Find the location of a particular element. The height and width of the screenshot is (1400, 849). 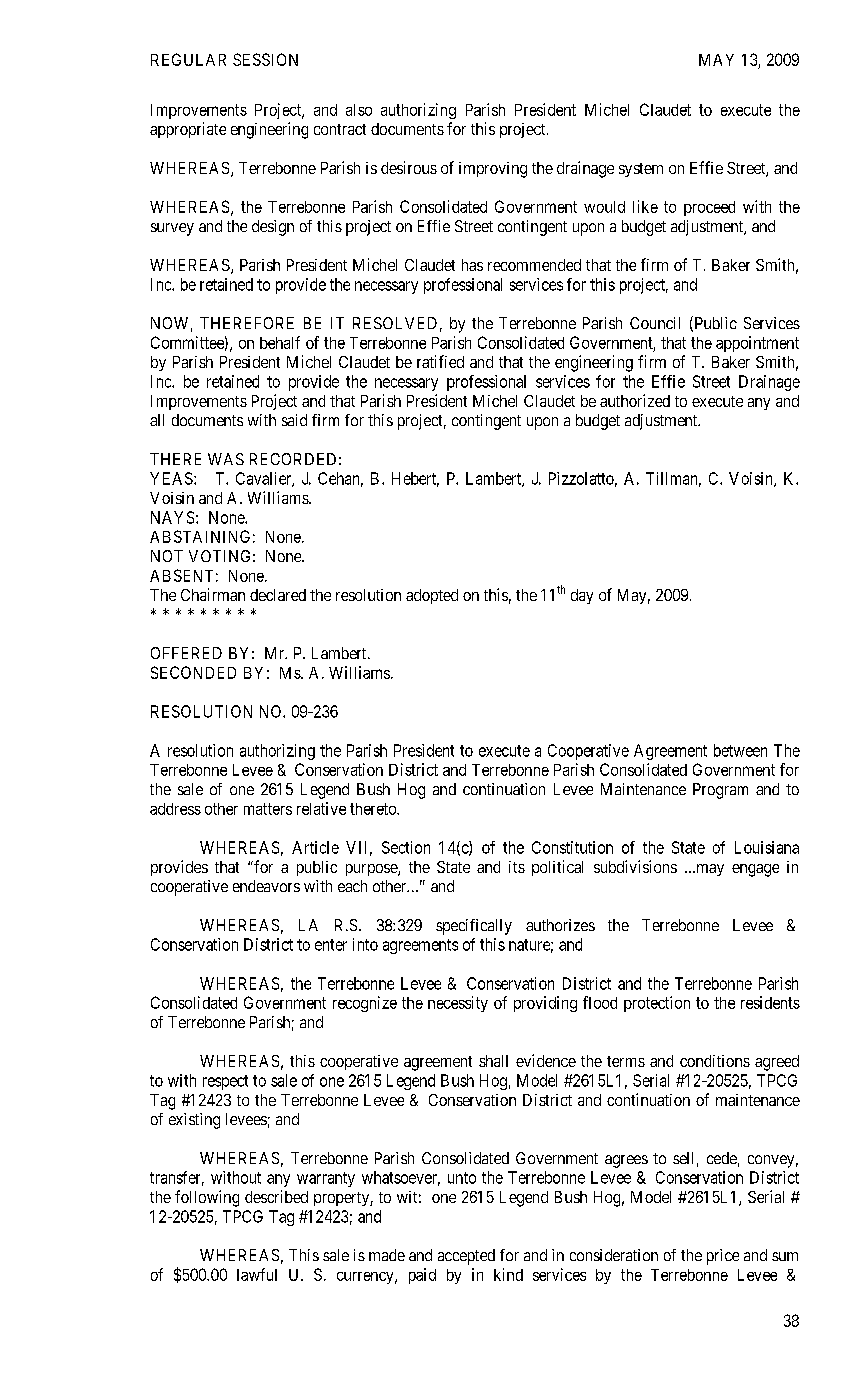

lawful is located at coordinates (257, 1274).
